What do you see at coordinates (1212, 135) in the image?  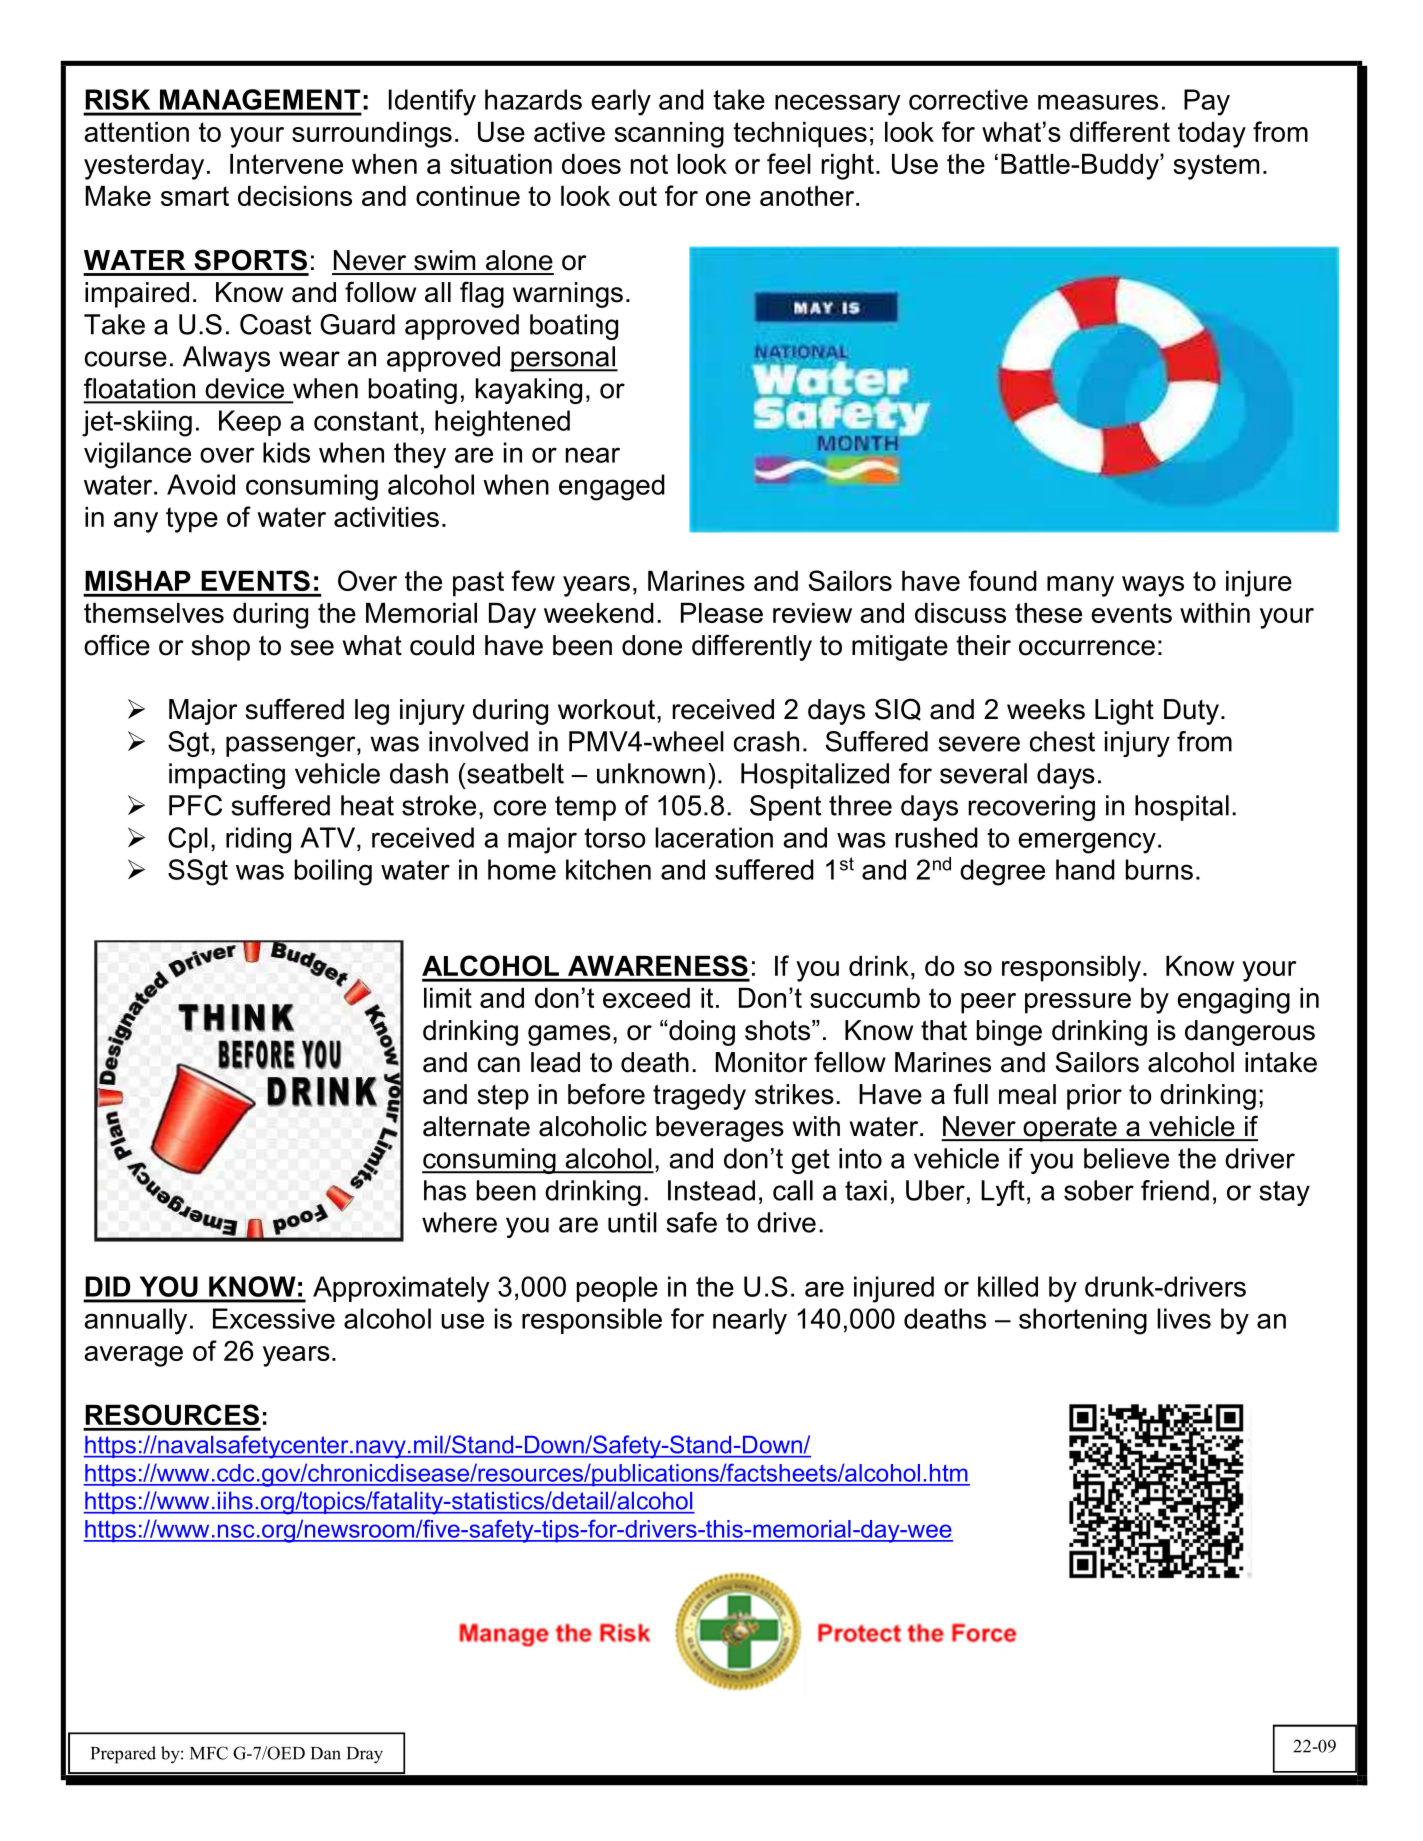 I see `today` at bounding box center [1212, 135].
